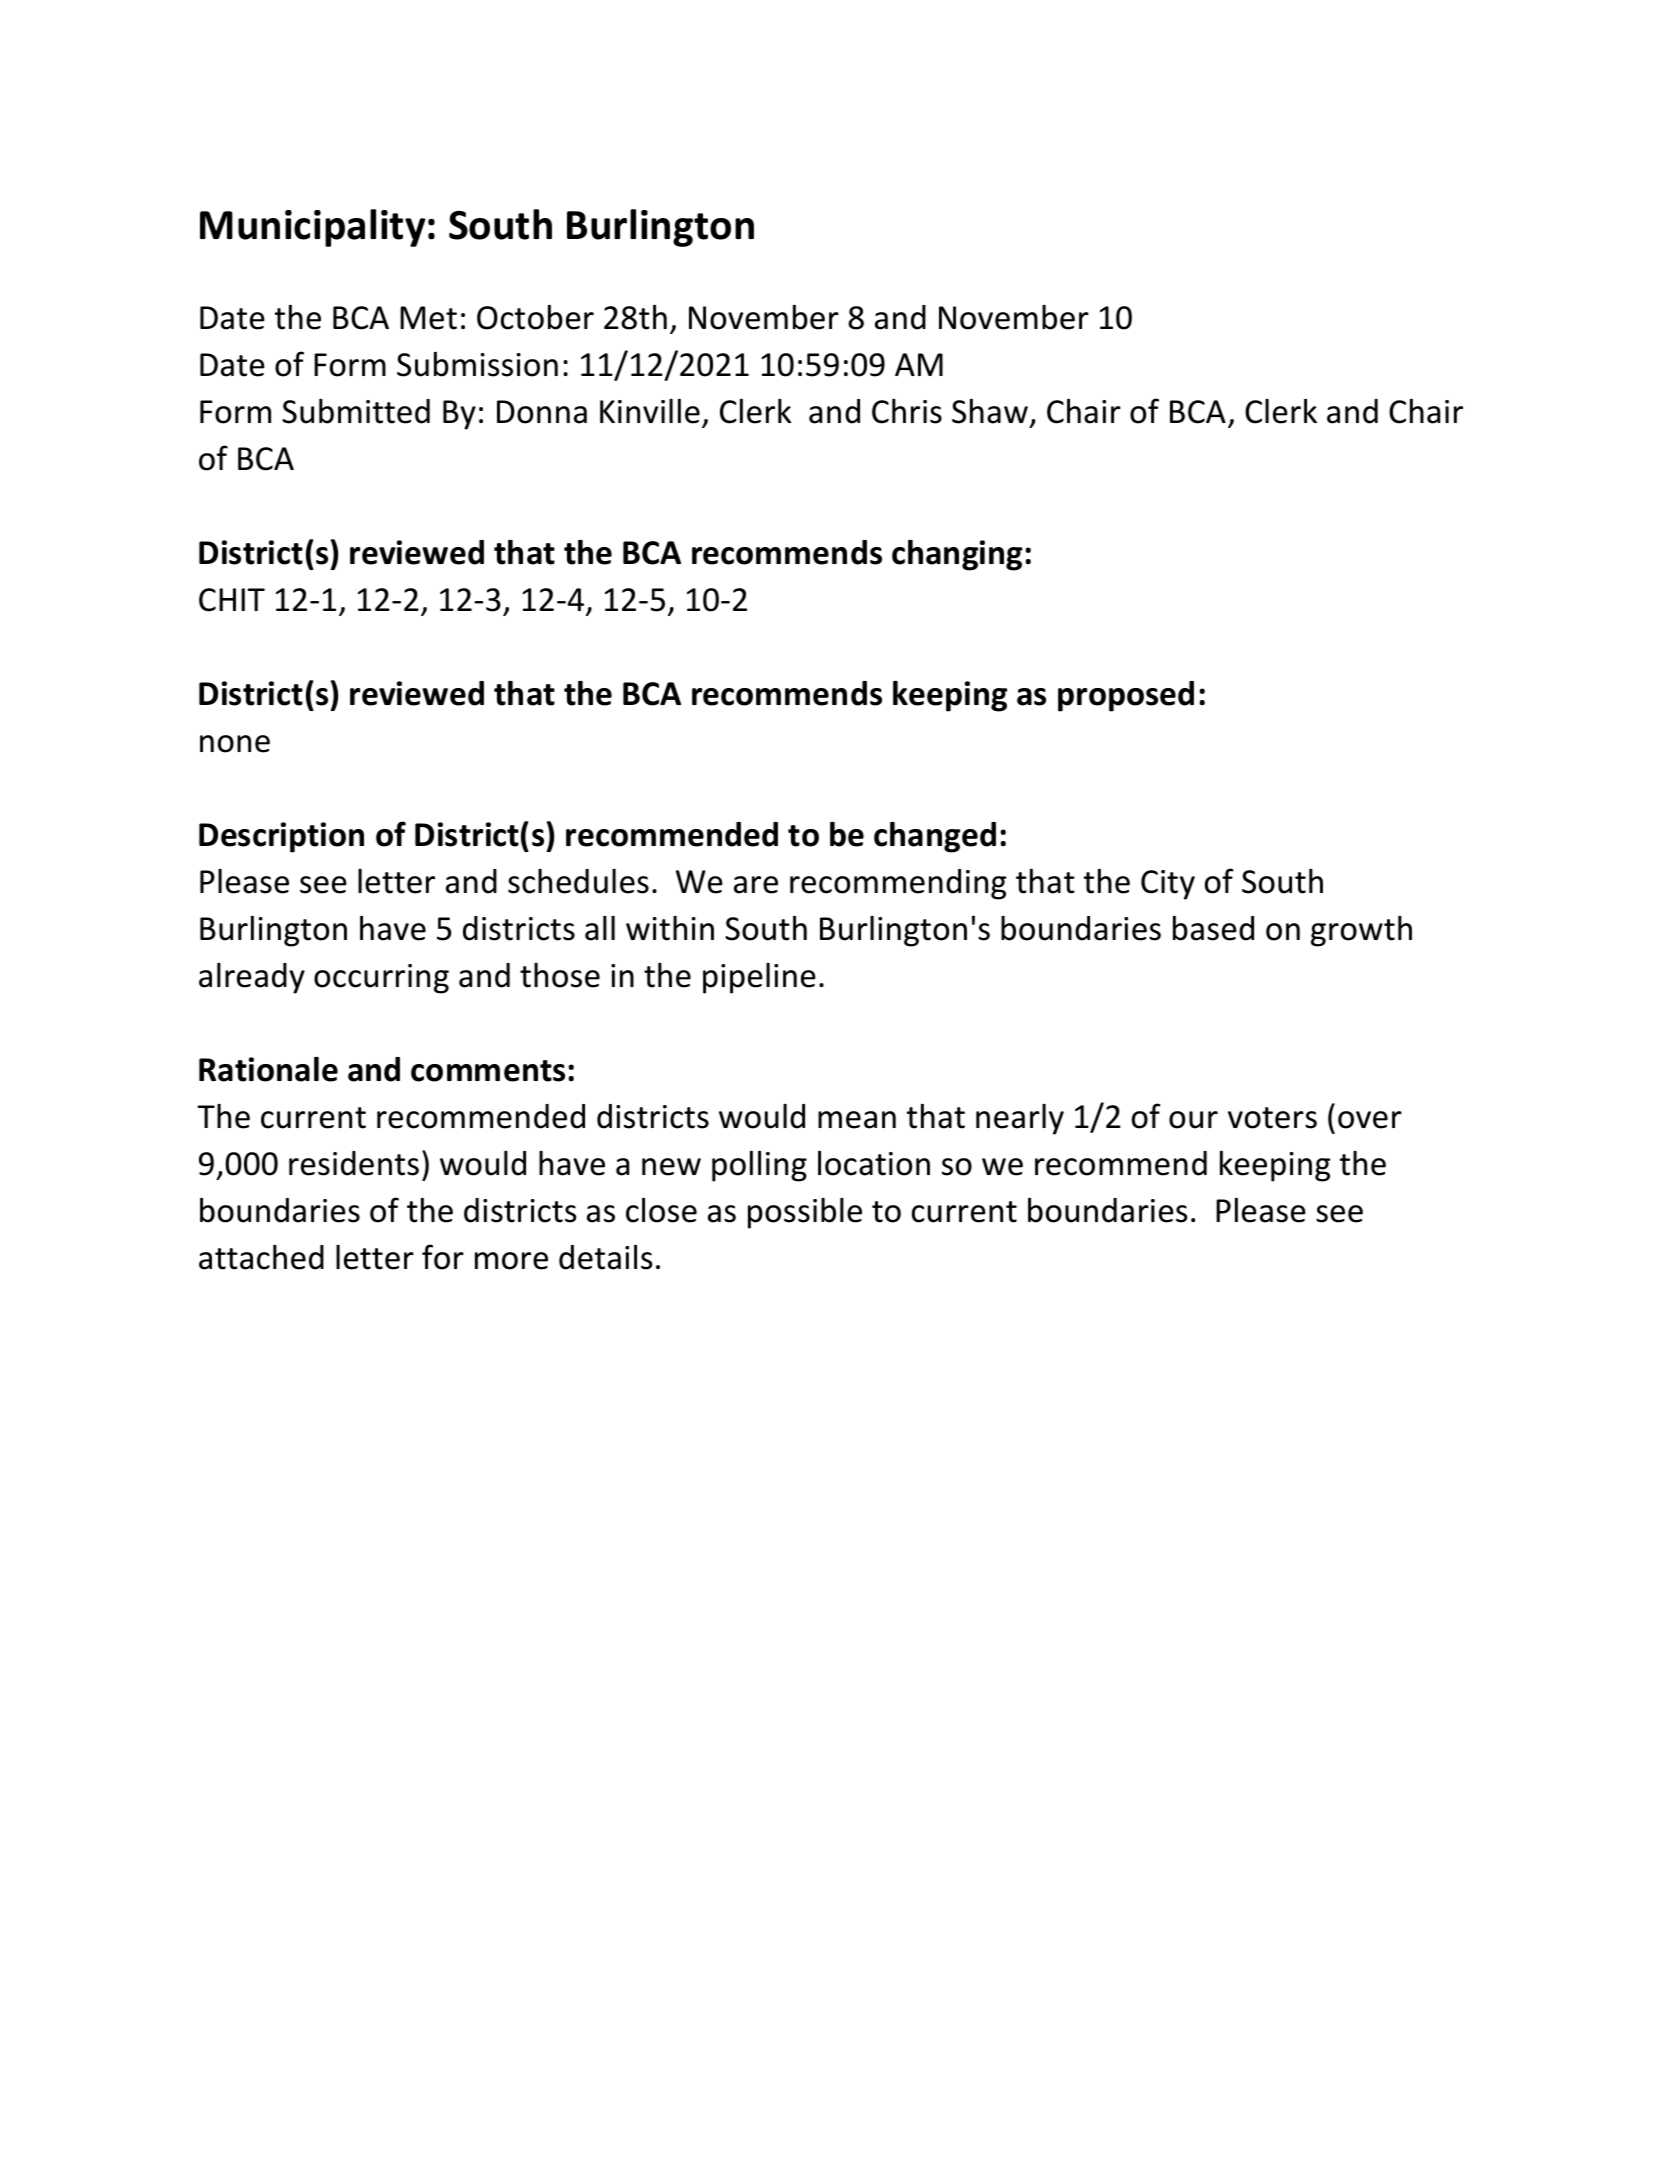 The height and width of the screenshot is (2174, 1680). Describe the element at coordinates (990, 411) in the screenshot. I see `Shaw` at that location.
